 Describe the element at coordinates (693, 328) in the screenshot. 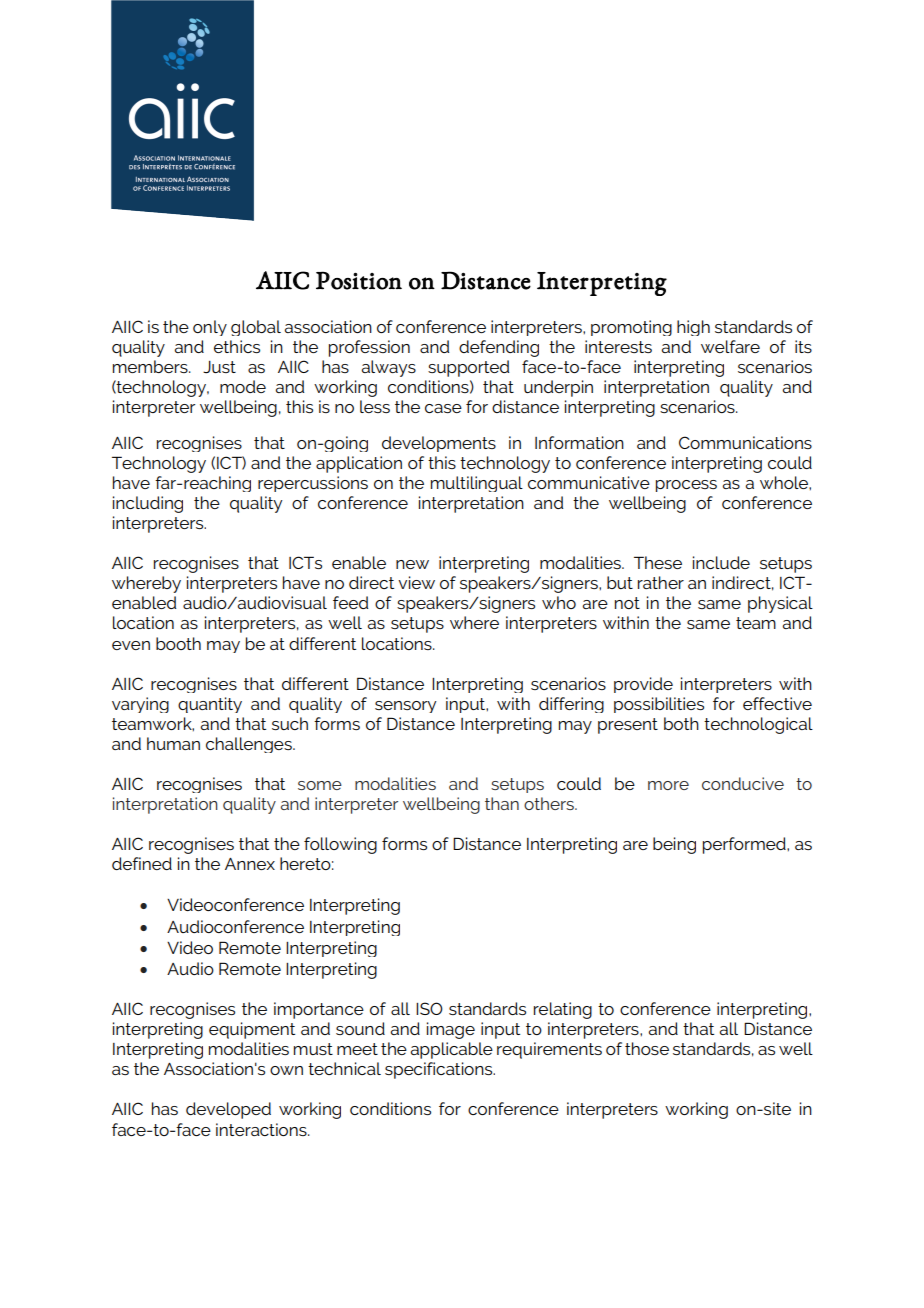

I see `high` at that location.
